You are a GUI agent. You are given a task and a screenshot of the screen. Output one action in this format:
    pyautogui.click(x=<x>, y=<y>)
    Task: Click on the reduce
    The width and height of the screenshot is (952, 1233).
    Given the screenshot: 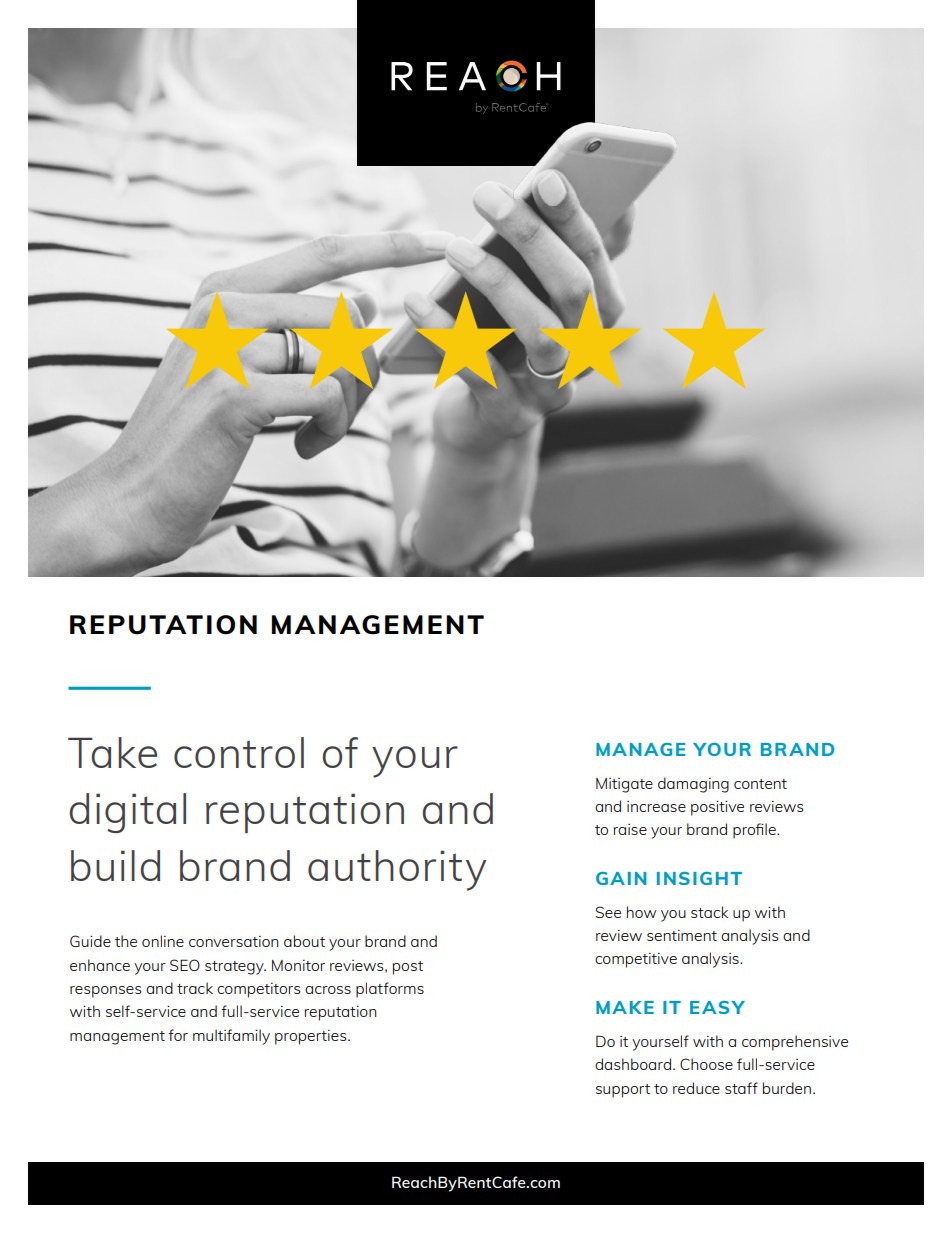 What is the action you would take?
    pyautogui.click(x=696, y=1088)
